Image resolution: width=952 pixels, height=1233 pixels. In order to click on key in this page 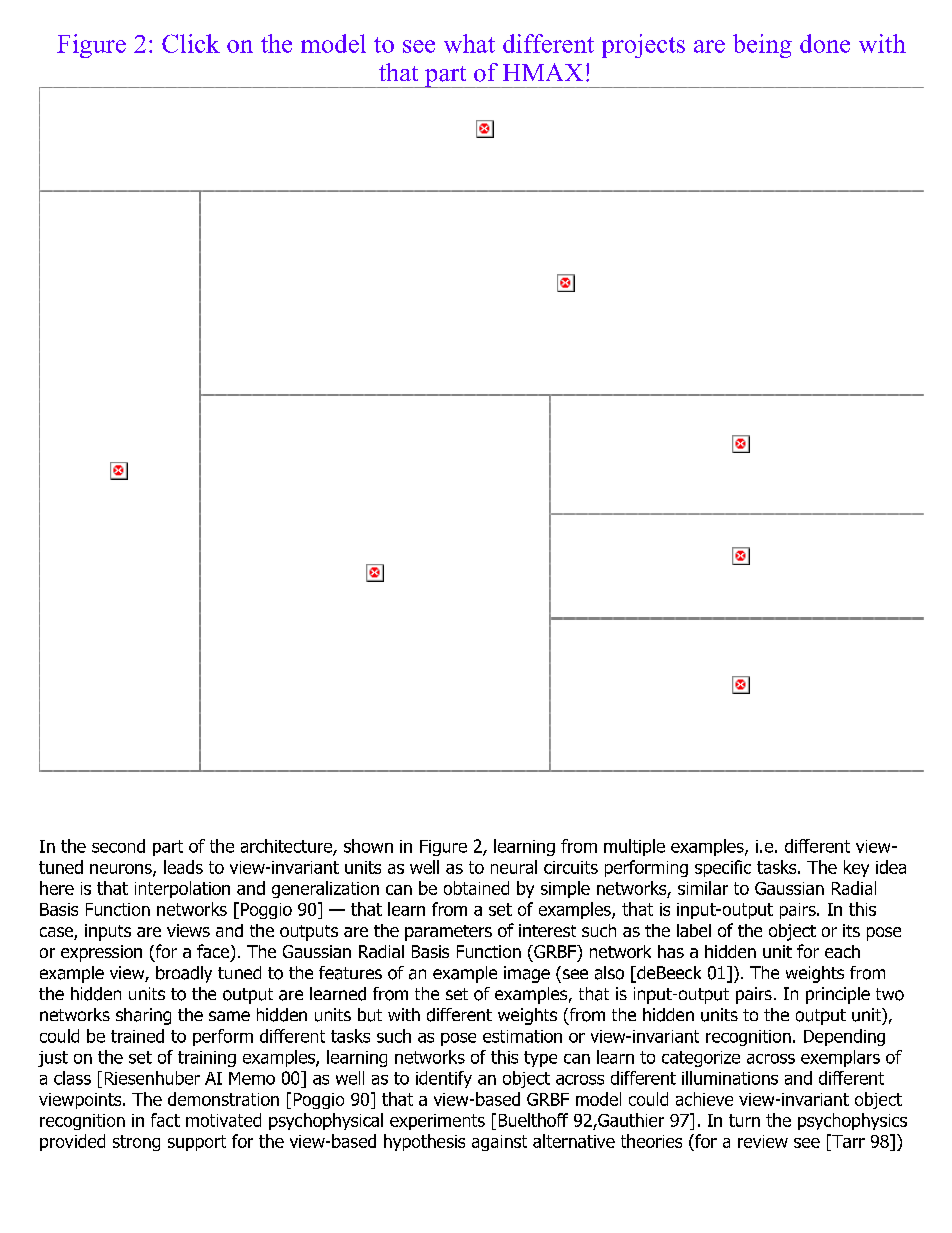, I will do `click(856, 868)`.
